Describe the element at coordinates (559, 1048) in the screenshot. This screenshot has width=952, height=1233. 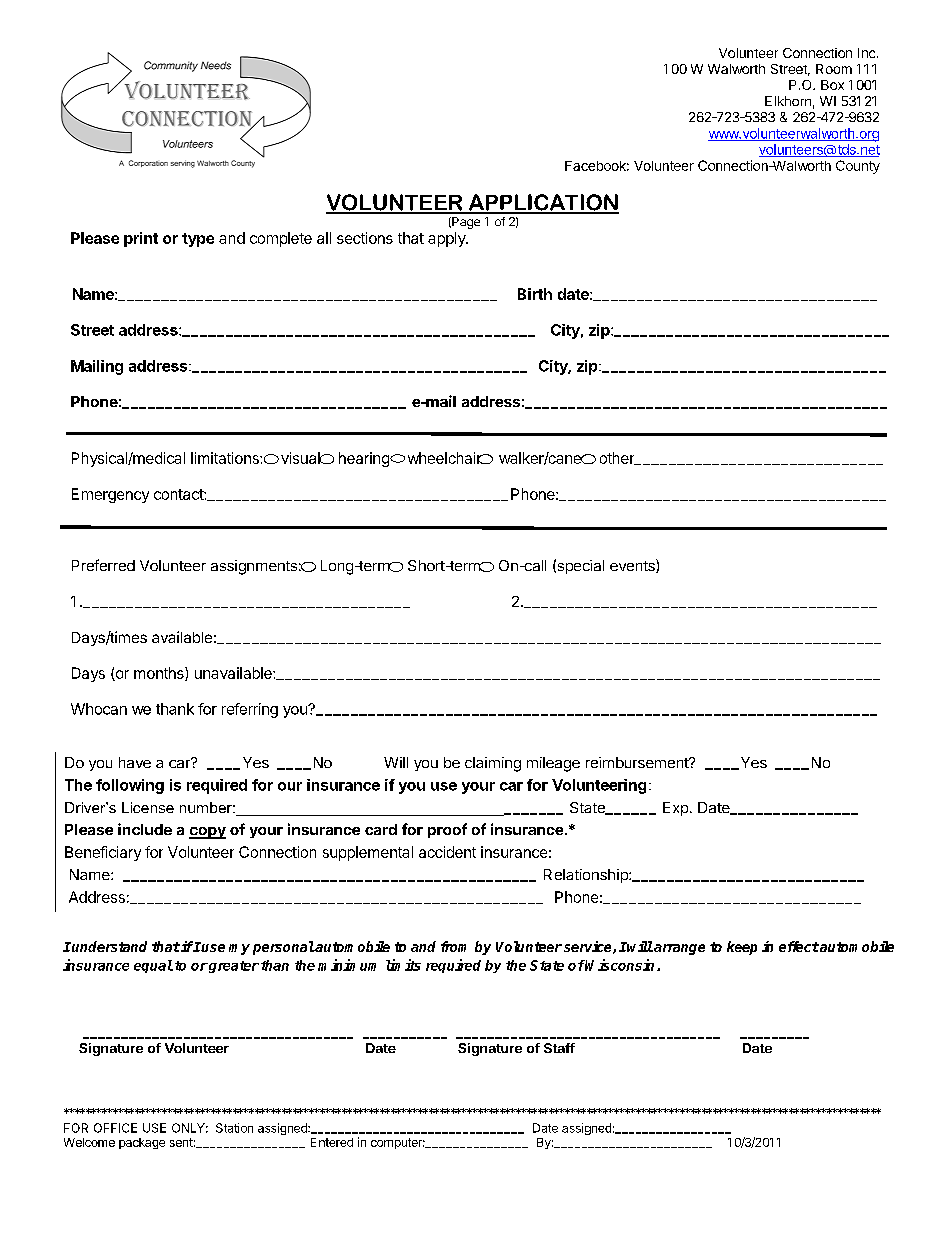
I see `Staff` at that location.
